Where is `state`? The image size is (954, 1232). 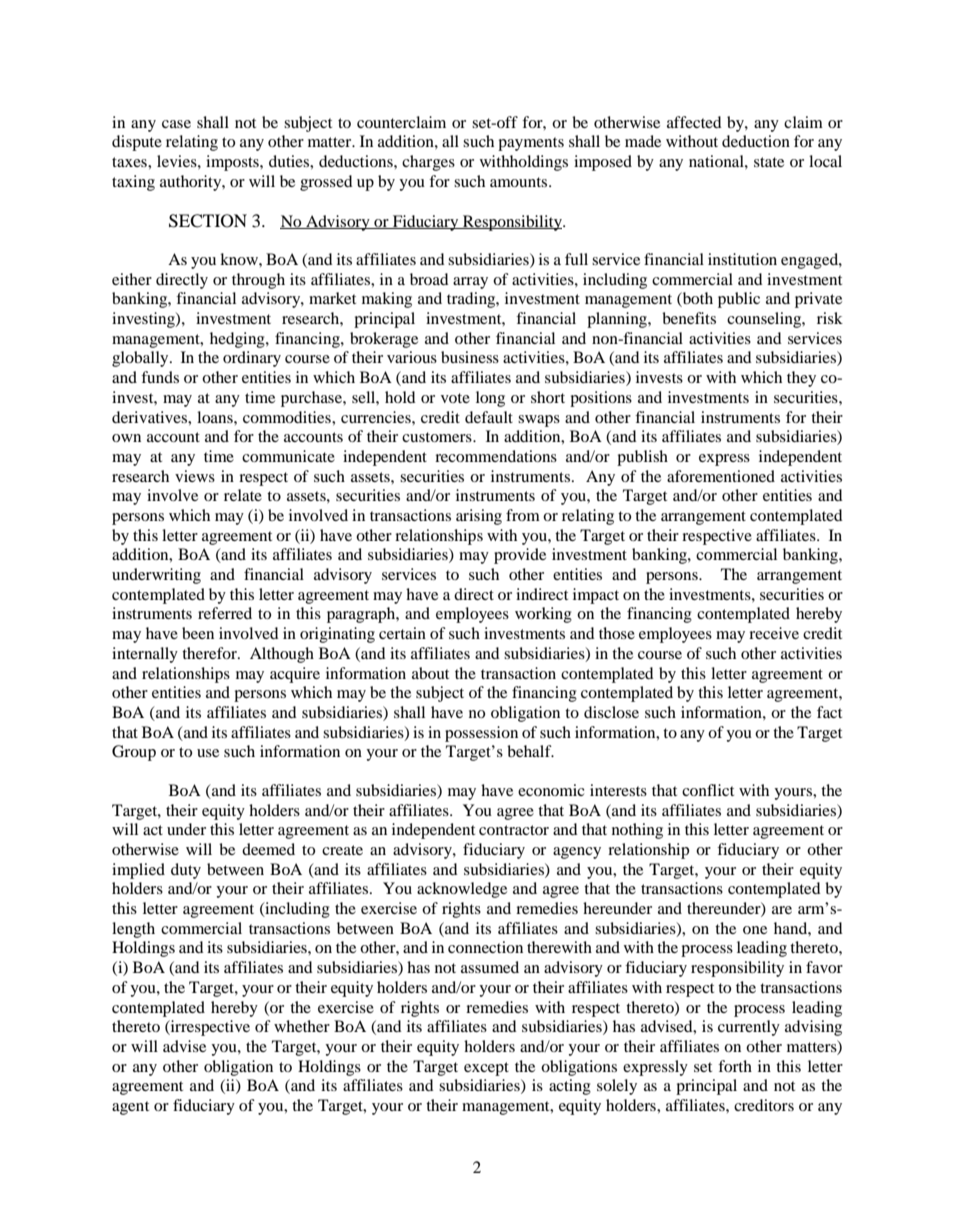 state is located at coordinates (769, 162).
